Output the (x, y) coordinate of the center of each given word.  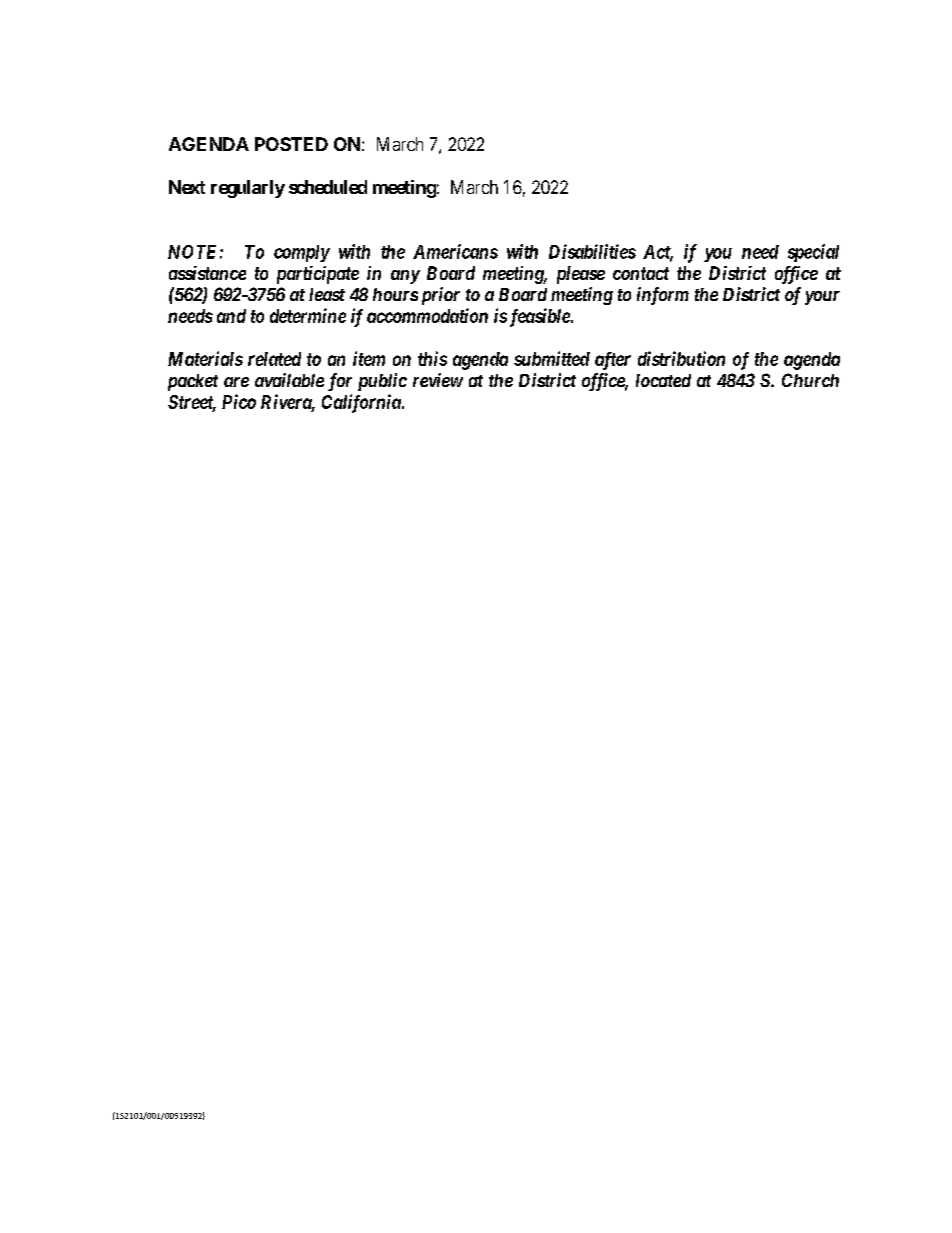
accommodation (427, 315)
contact (641, 273)
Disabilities (592, 251)
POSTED (291, 144)
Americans (455, 251)
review (438, 380)
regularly (248, 189)
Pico (239, 401)
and (231, 316)
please (581, 275)
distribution (681, 358)
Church (810, 380)
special (813, 253)
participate (318, 275)
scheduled (328, 187)
